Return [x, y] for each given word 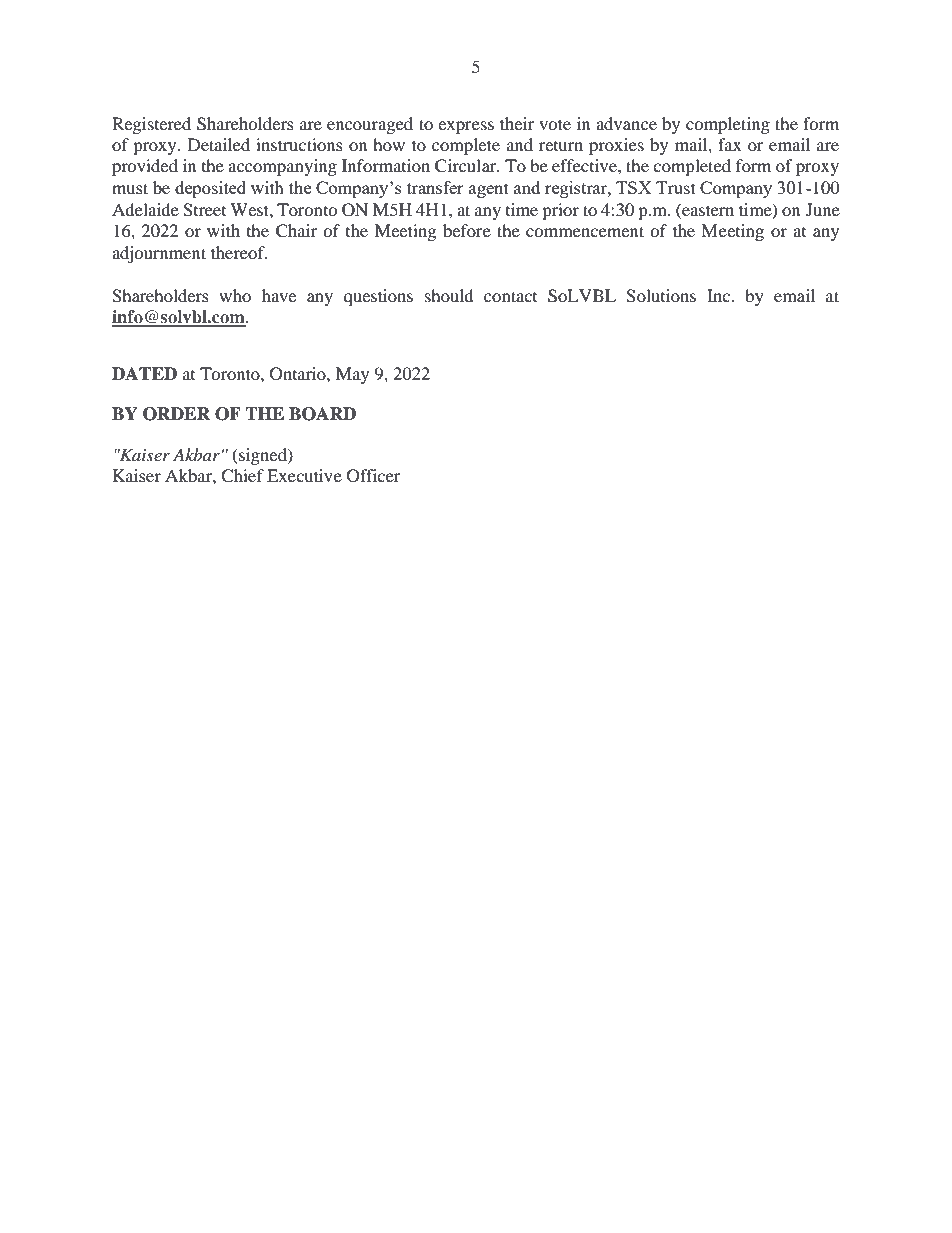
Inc [720, 295]
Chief [242, 476]
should [449, 295]
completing [728, 125]
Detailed [219, 144]
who [235, 295]
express [466, 127]
